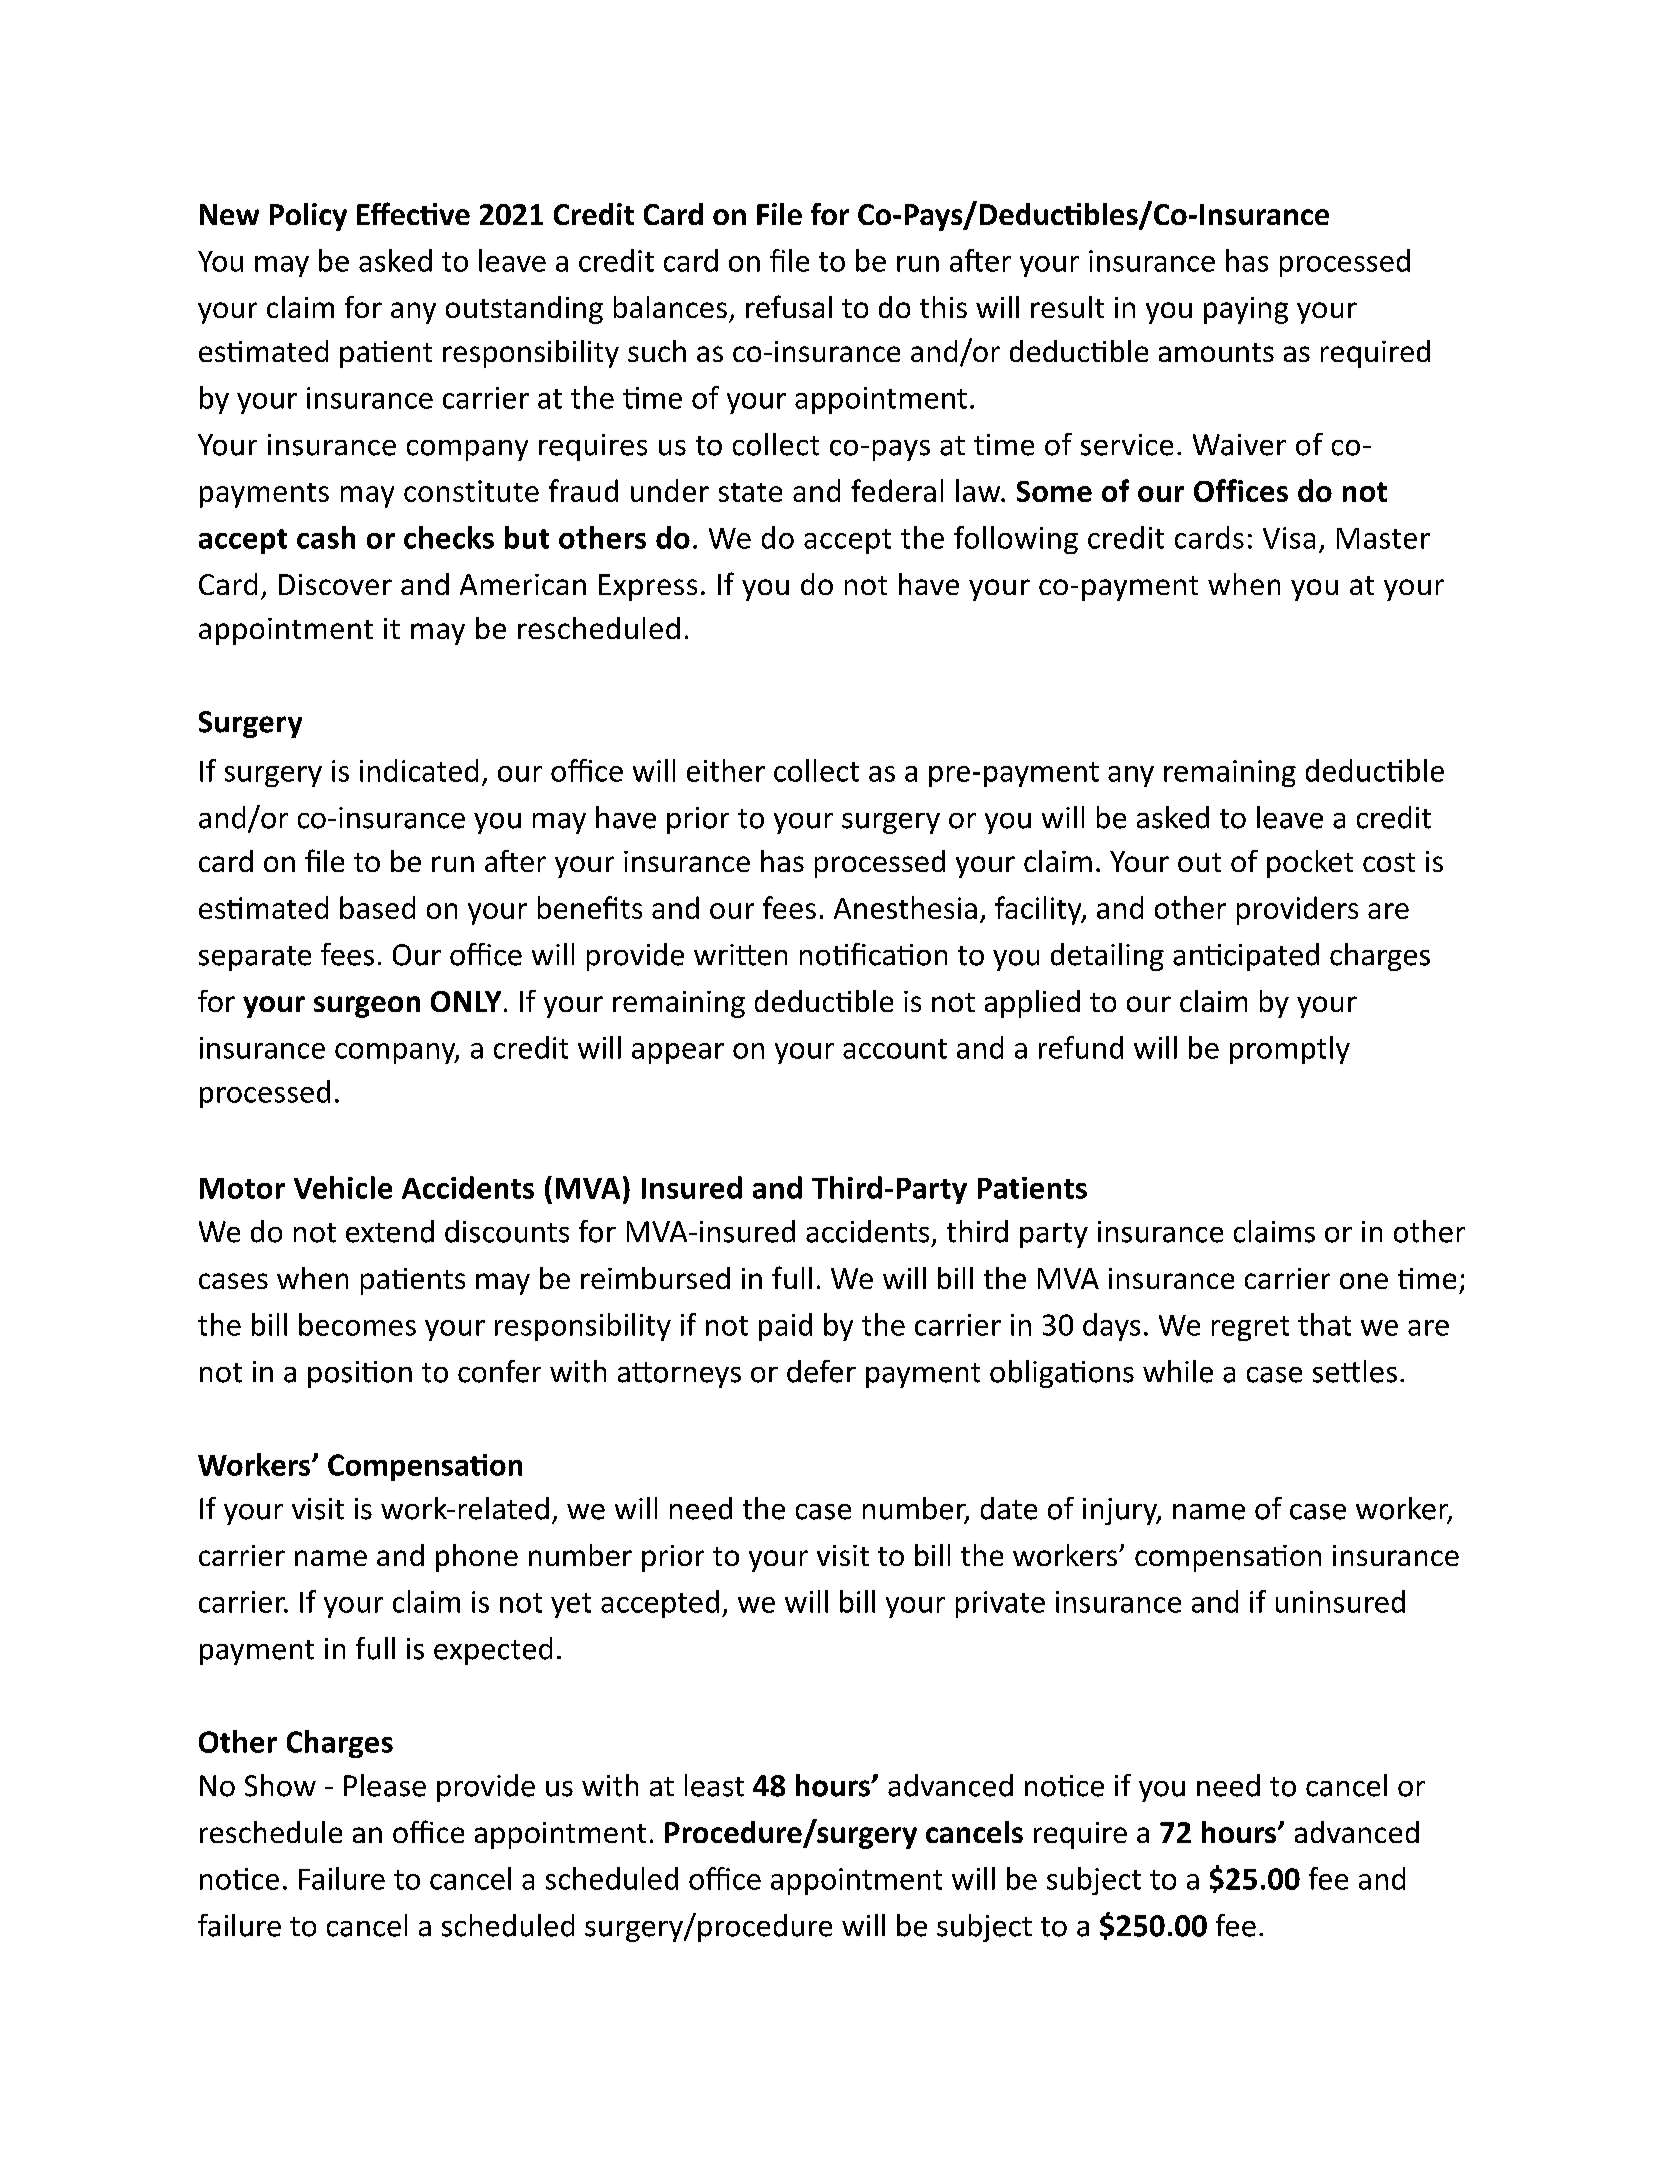  What do you see at coordinates (385, 1785) in the screenshot?
I see `Please` at bounding box center [385, 1785].
